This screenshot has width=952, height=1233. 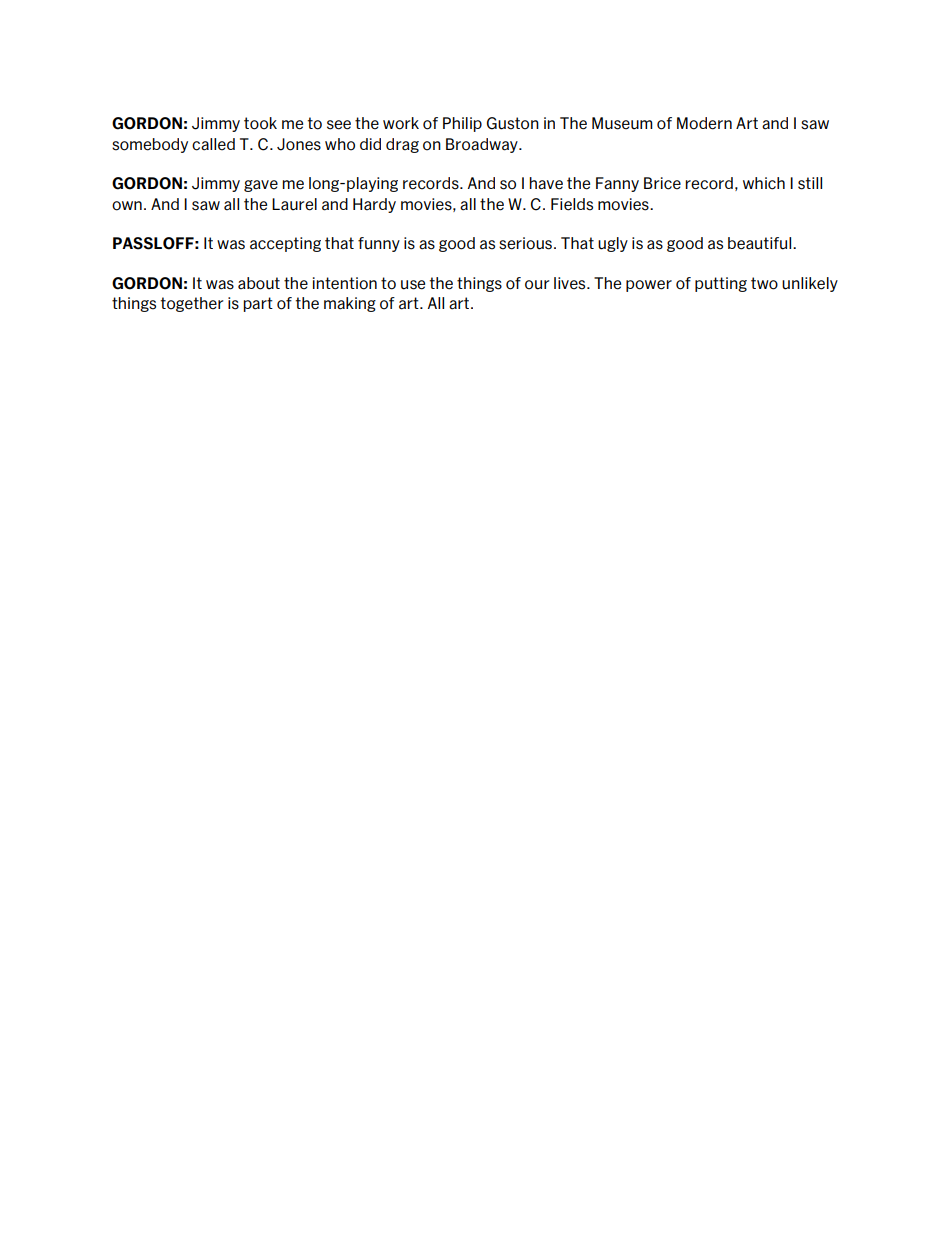 I want to click on beautiful, so click(x=761, y=243).
